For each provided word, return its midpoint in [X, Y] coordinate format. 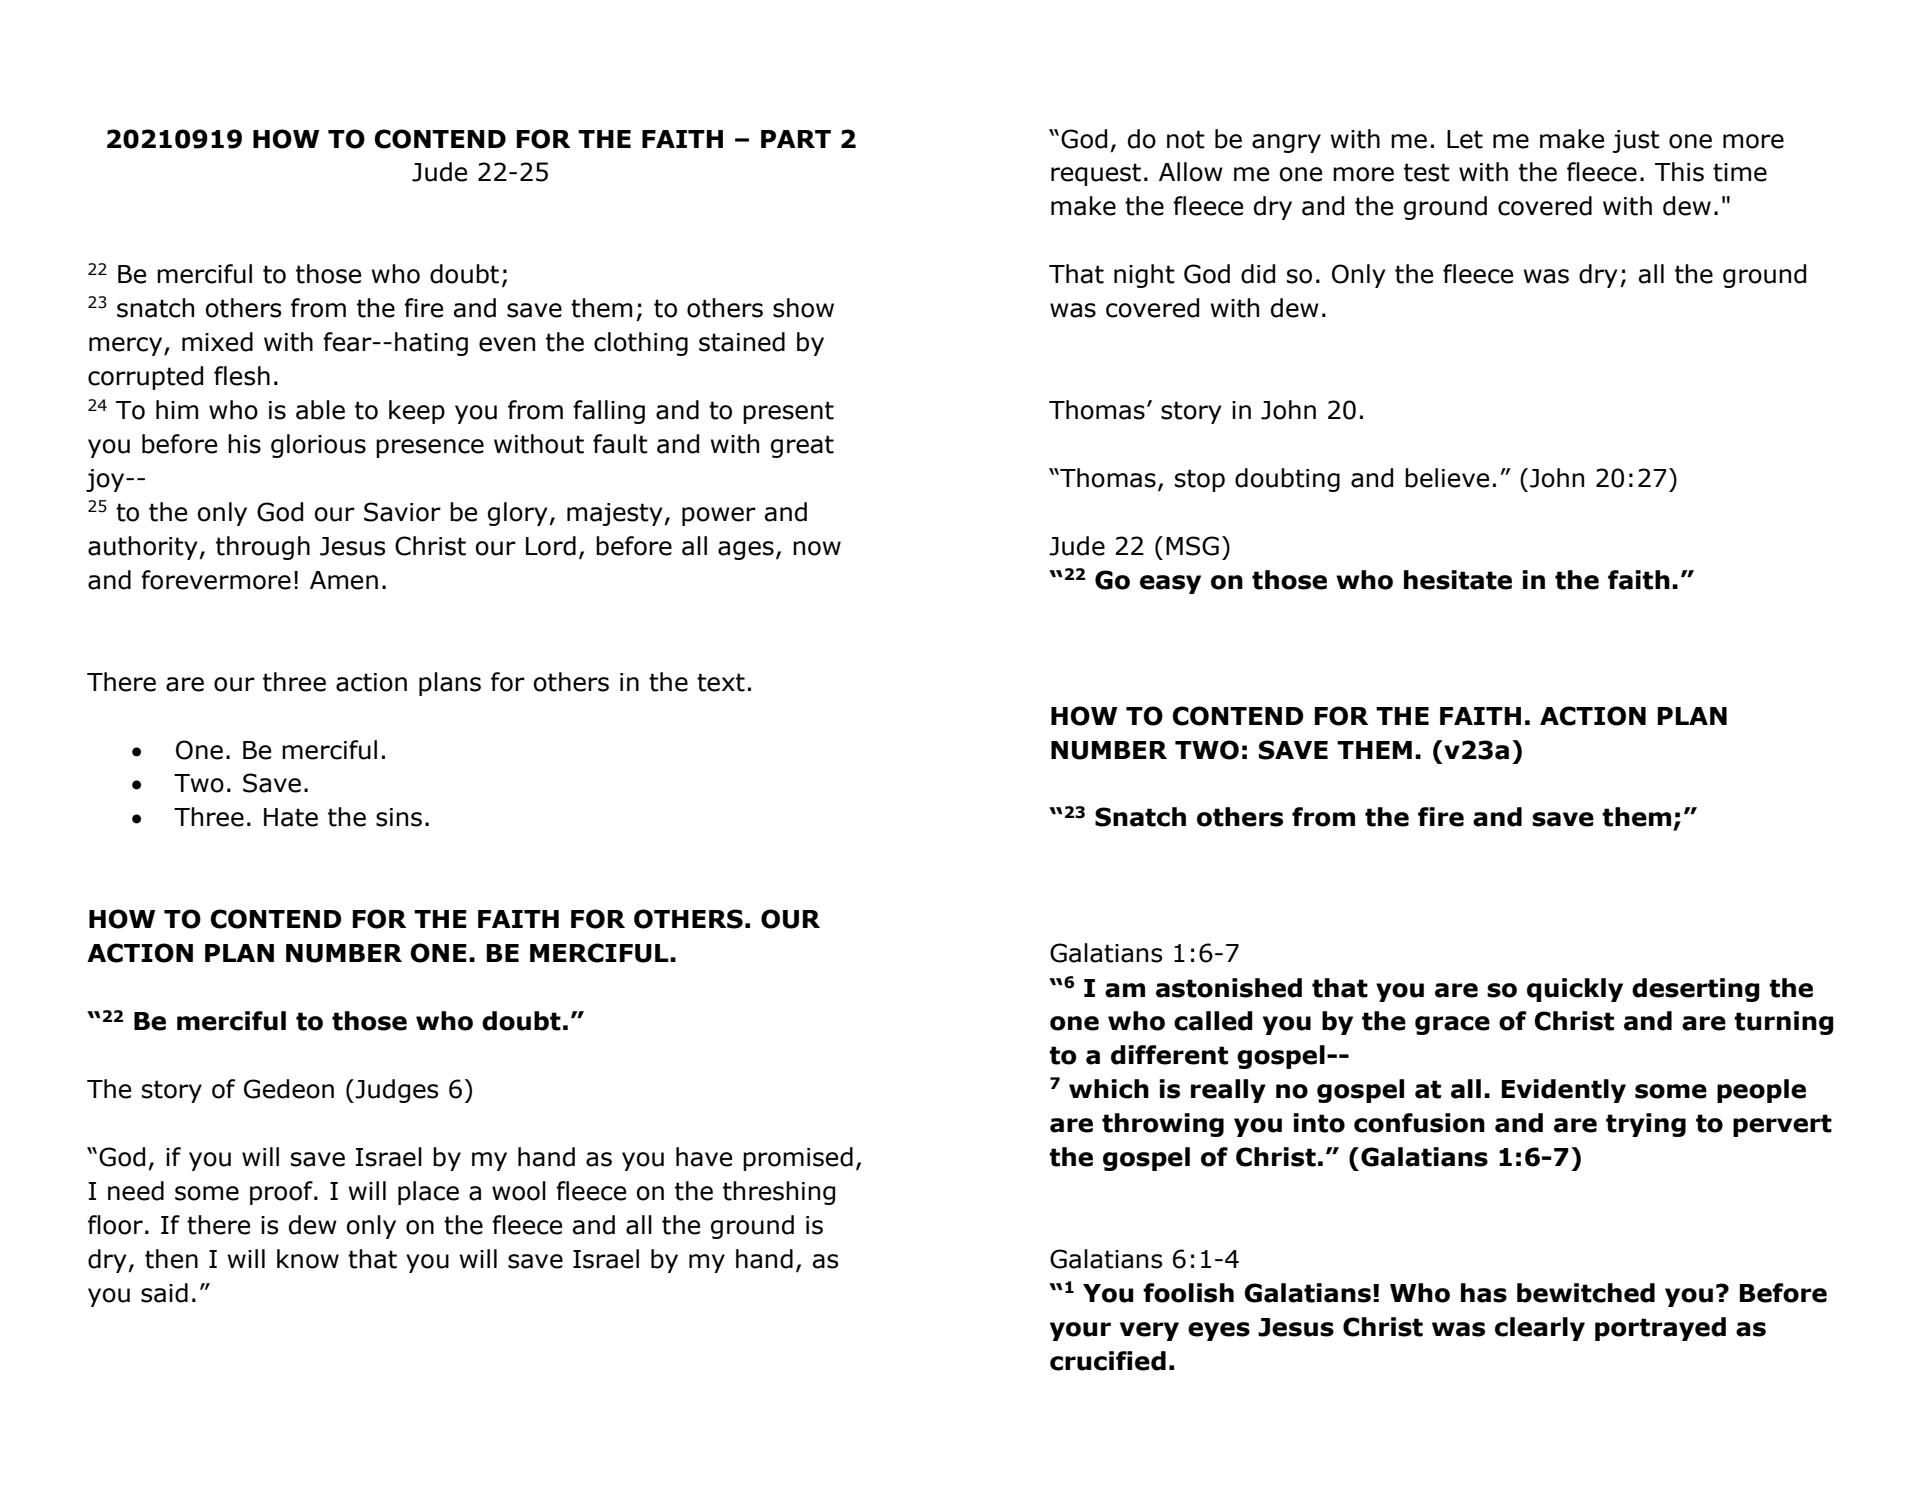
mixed [217, 342]
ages [746, 550]
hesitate [1458, 580]
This [1679, 172]
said [164, 1293]
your [1080, 1331]
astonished [1229, 988]
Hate [291, 817]
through [263, 548]
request [1096, 174]
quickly [1575, 990]
